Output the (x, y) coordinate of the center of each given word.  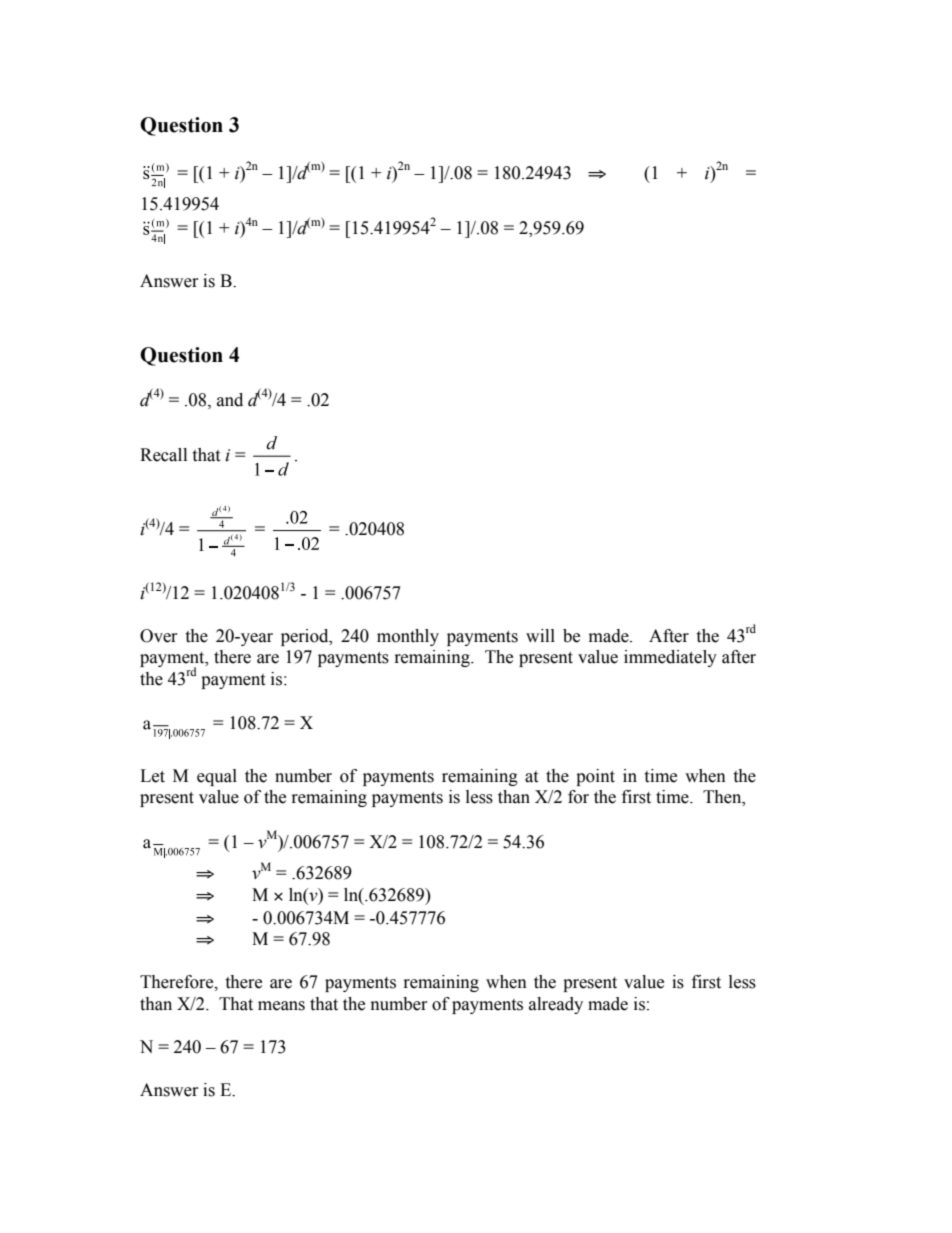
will (540, 635)
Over (159, 636)
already (556, 1005)
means (281, 1006)
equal (217, 777)
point (595, 777)
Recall (163, 455)
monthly (408, 637)
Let (152, 776)
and (230, 400)
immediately (670, 658)
